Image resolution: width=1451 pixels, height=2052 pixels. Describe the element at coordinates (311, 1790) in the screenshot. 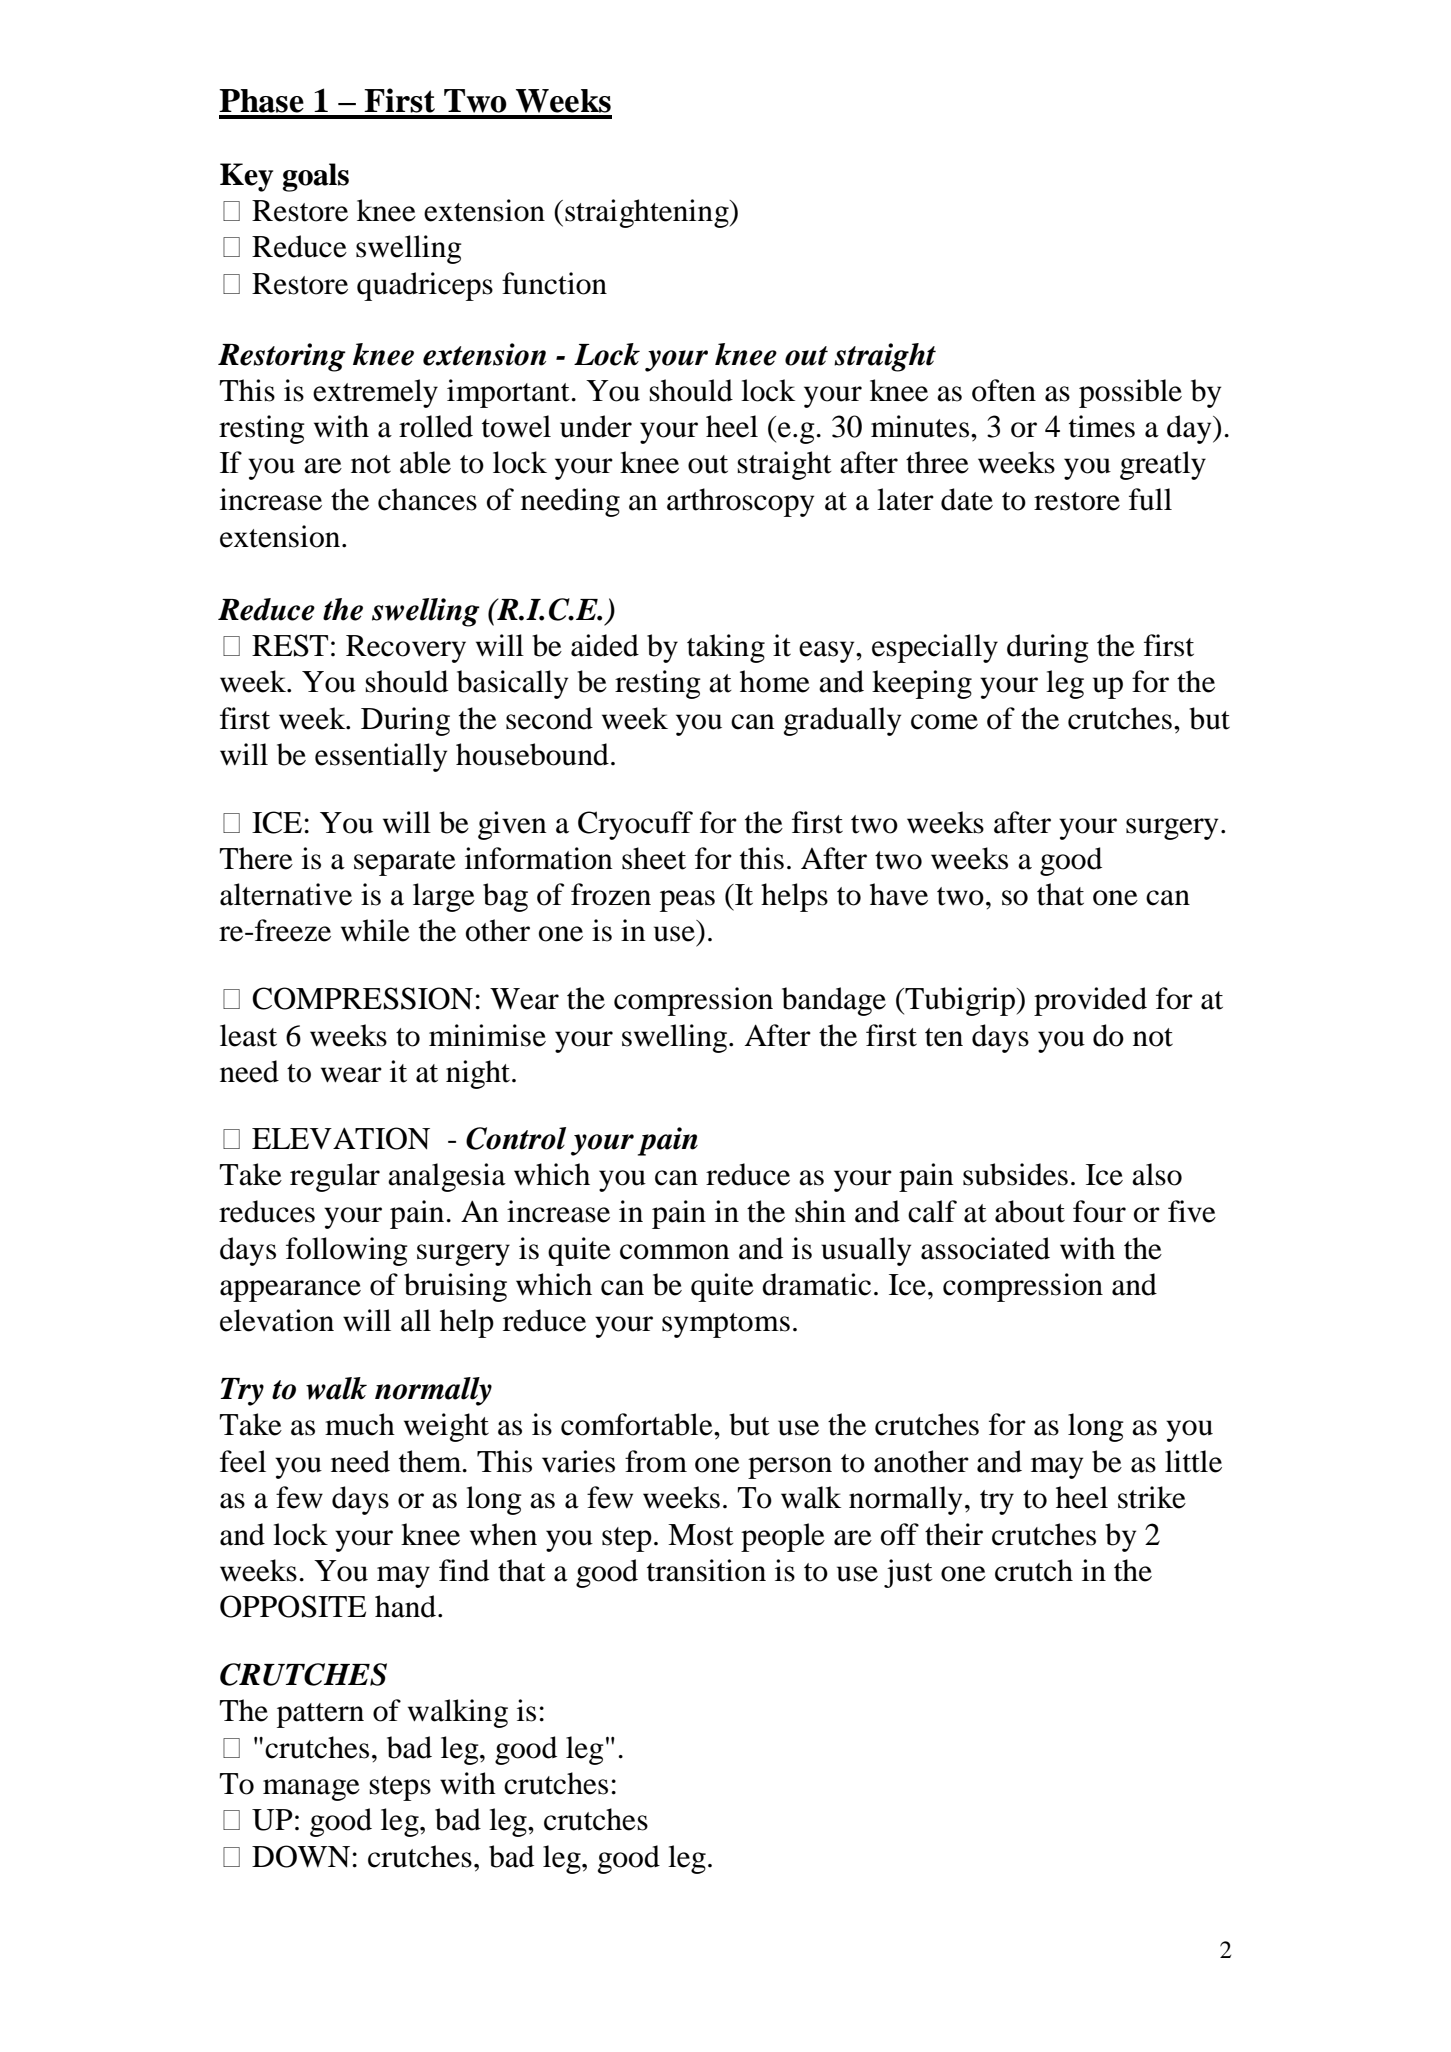

I see `manage` at that location.
